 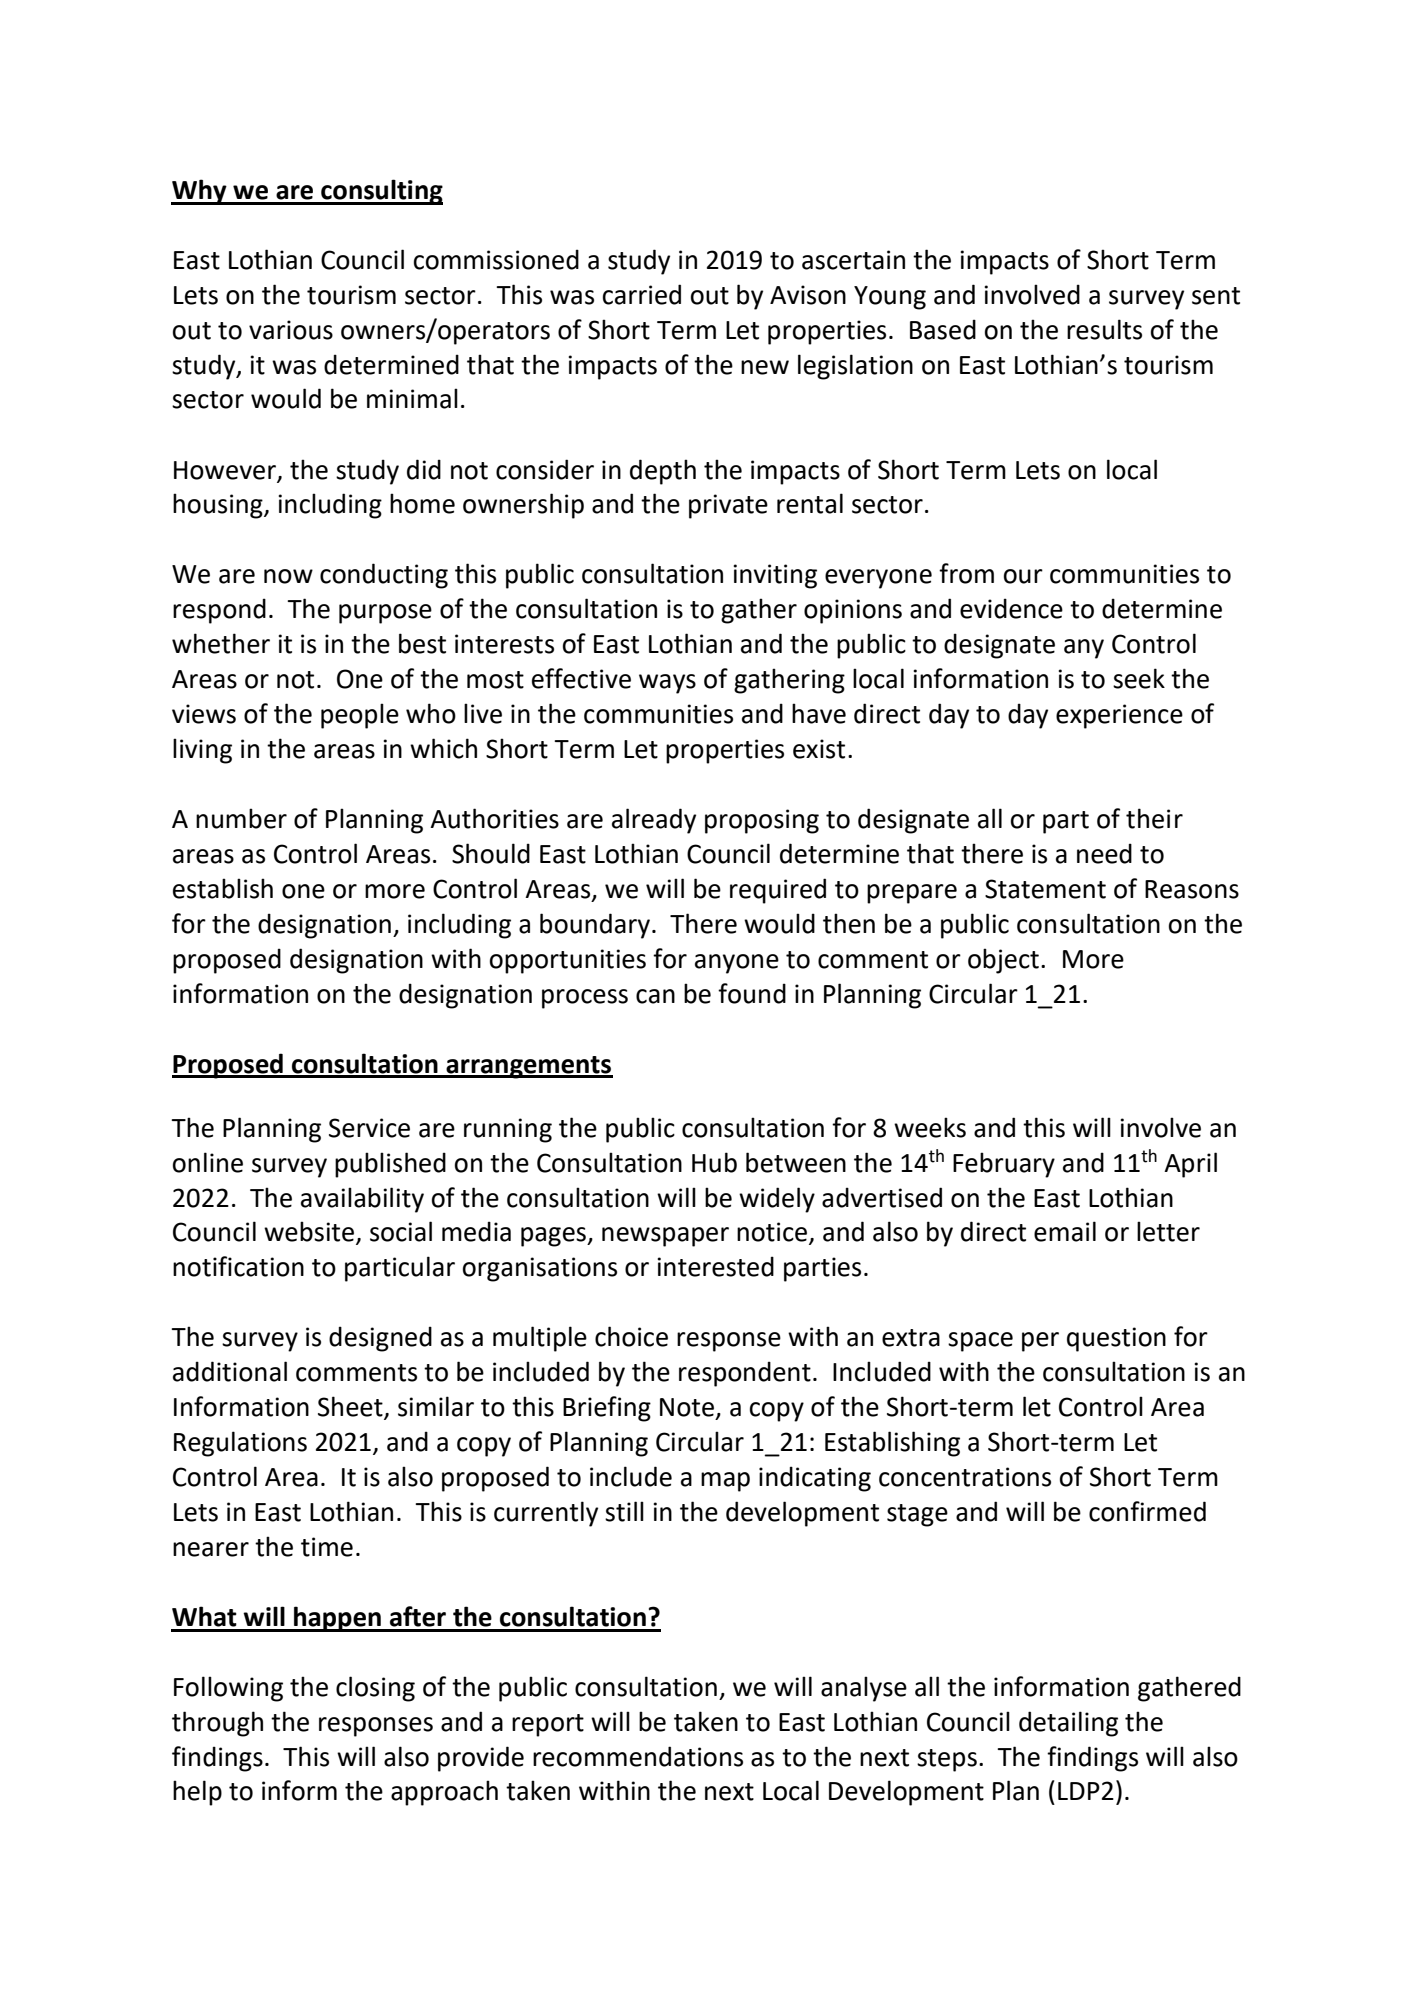 I want to click on recommendations, so click(x=638, y=1756).
